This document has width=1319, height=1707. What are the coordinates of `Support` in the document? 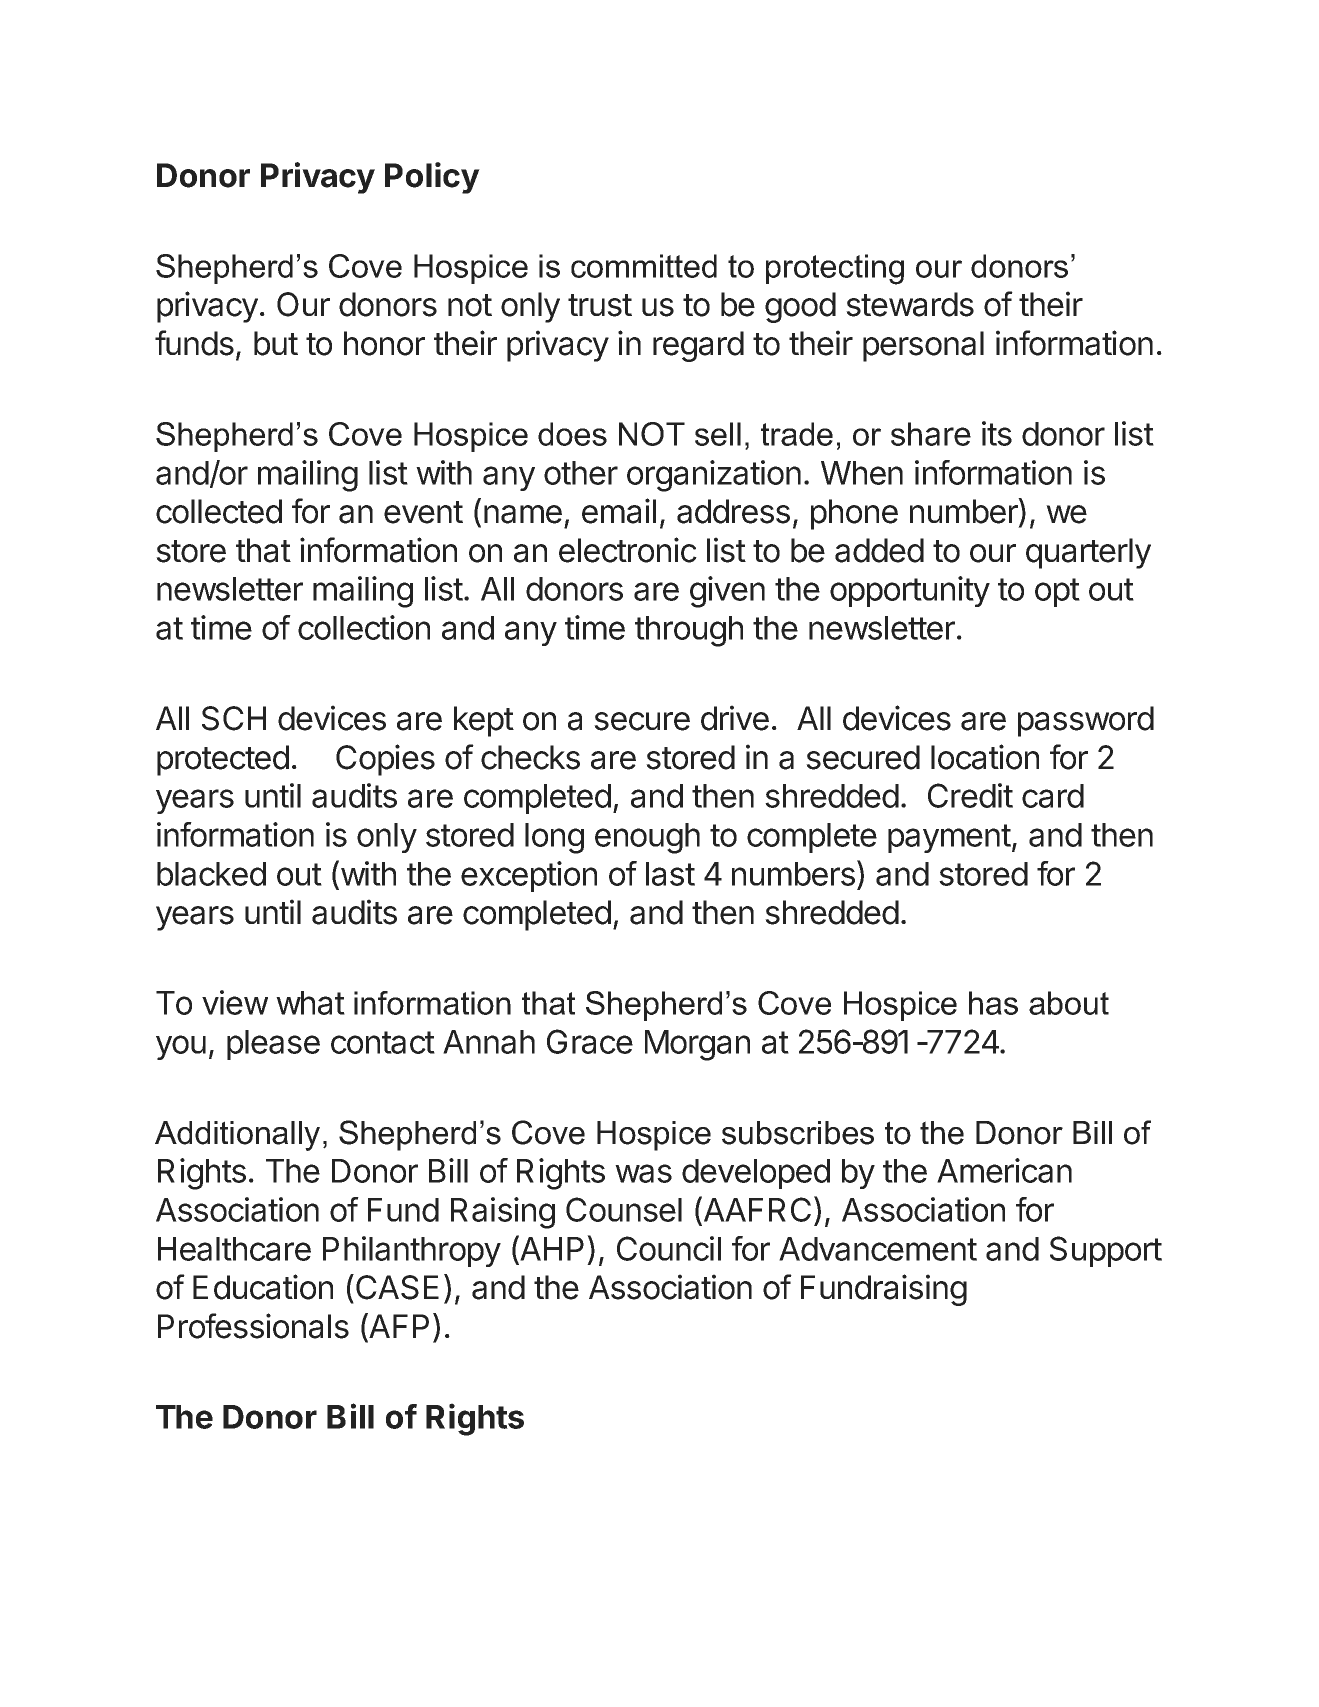 It's located at (1106, 1251).
